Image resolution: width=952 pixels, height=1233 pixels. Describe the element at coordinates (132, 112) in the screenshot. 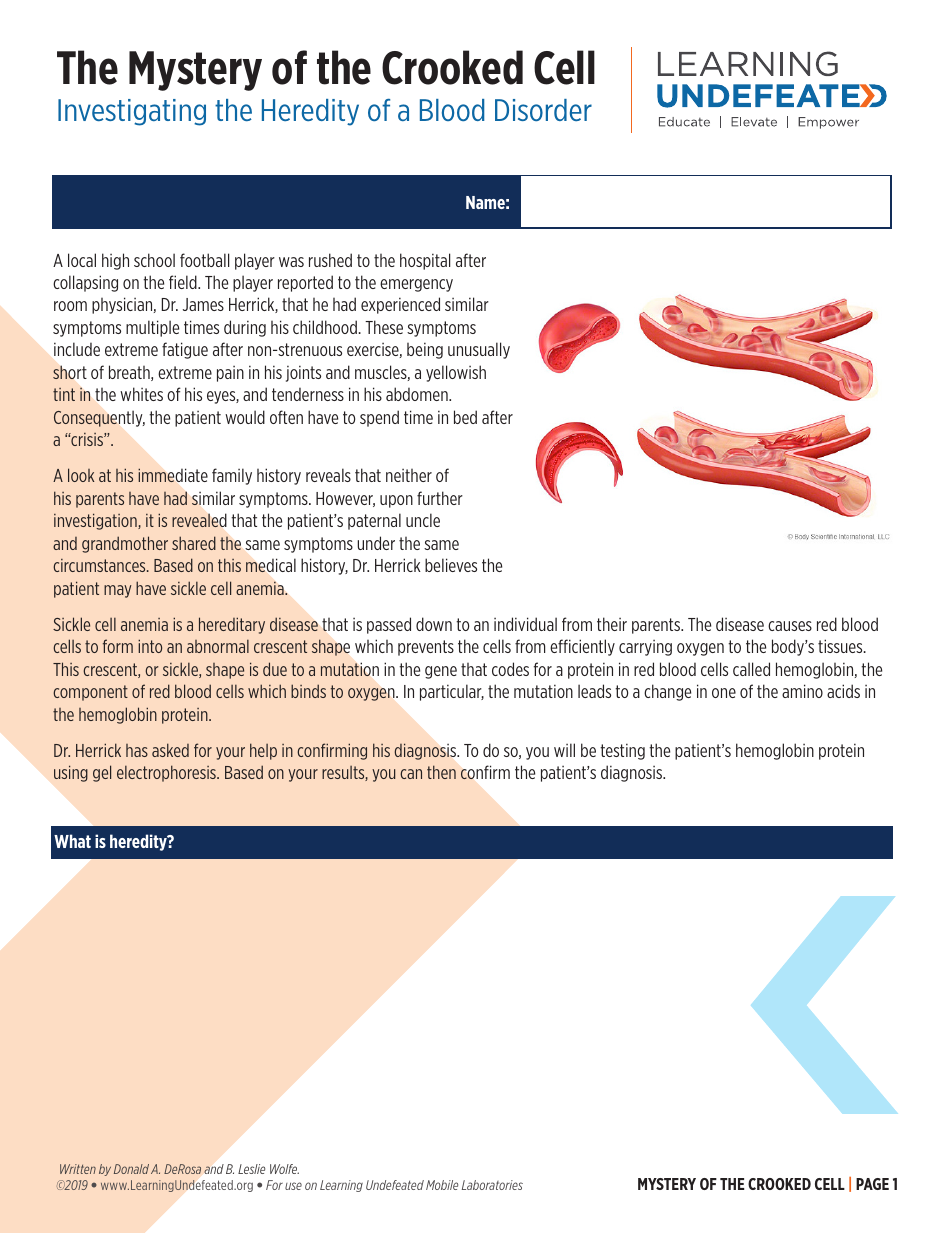

I see `Investigating` at that location.
